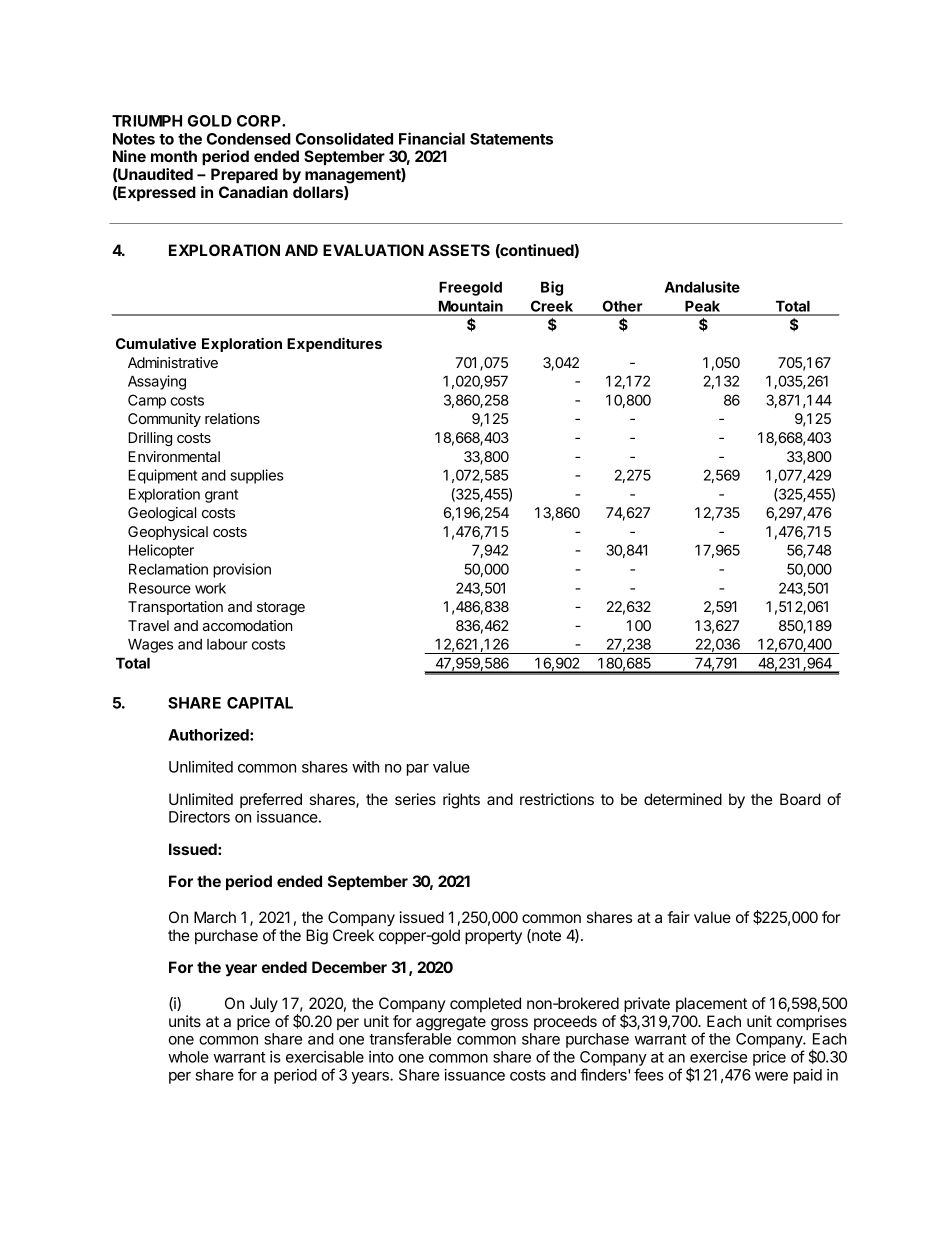 This screenshot has height=1233, width=952. What do you see at coordinates (260, 703) in the screenshot?
I see `CAPITAL` at bounding box center [260, 703].
